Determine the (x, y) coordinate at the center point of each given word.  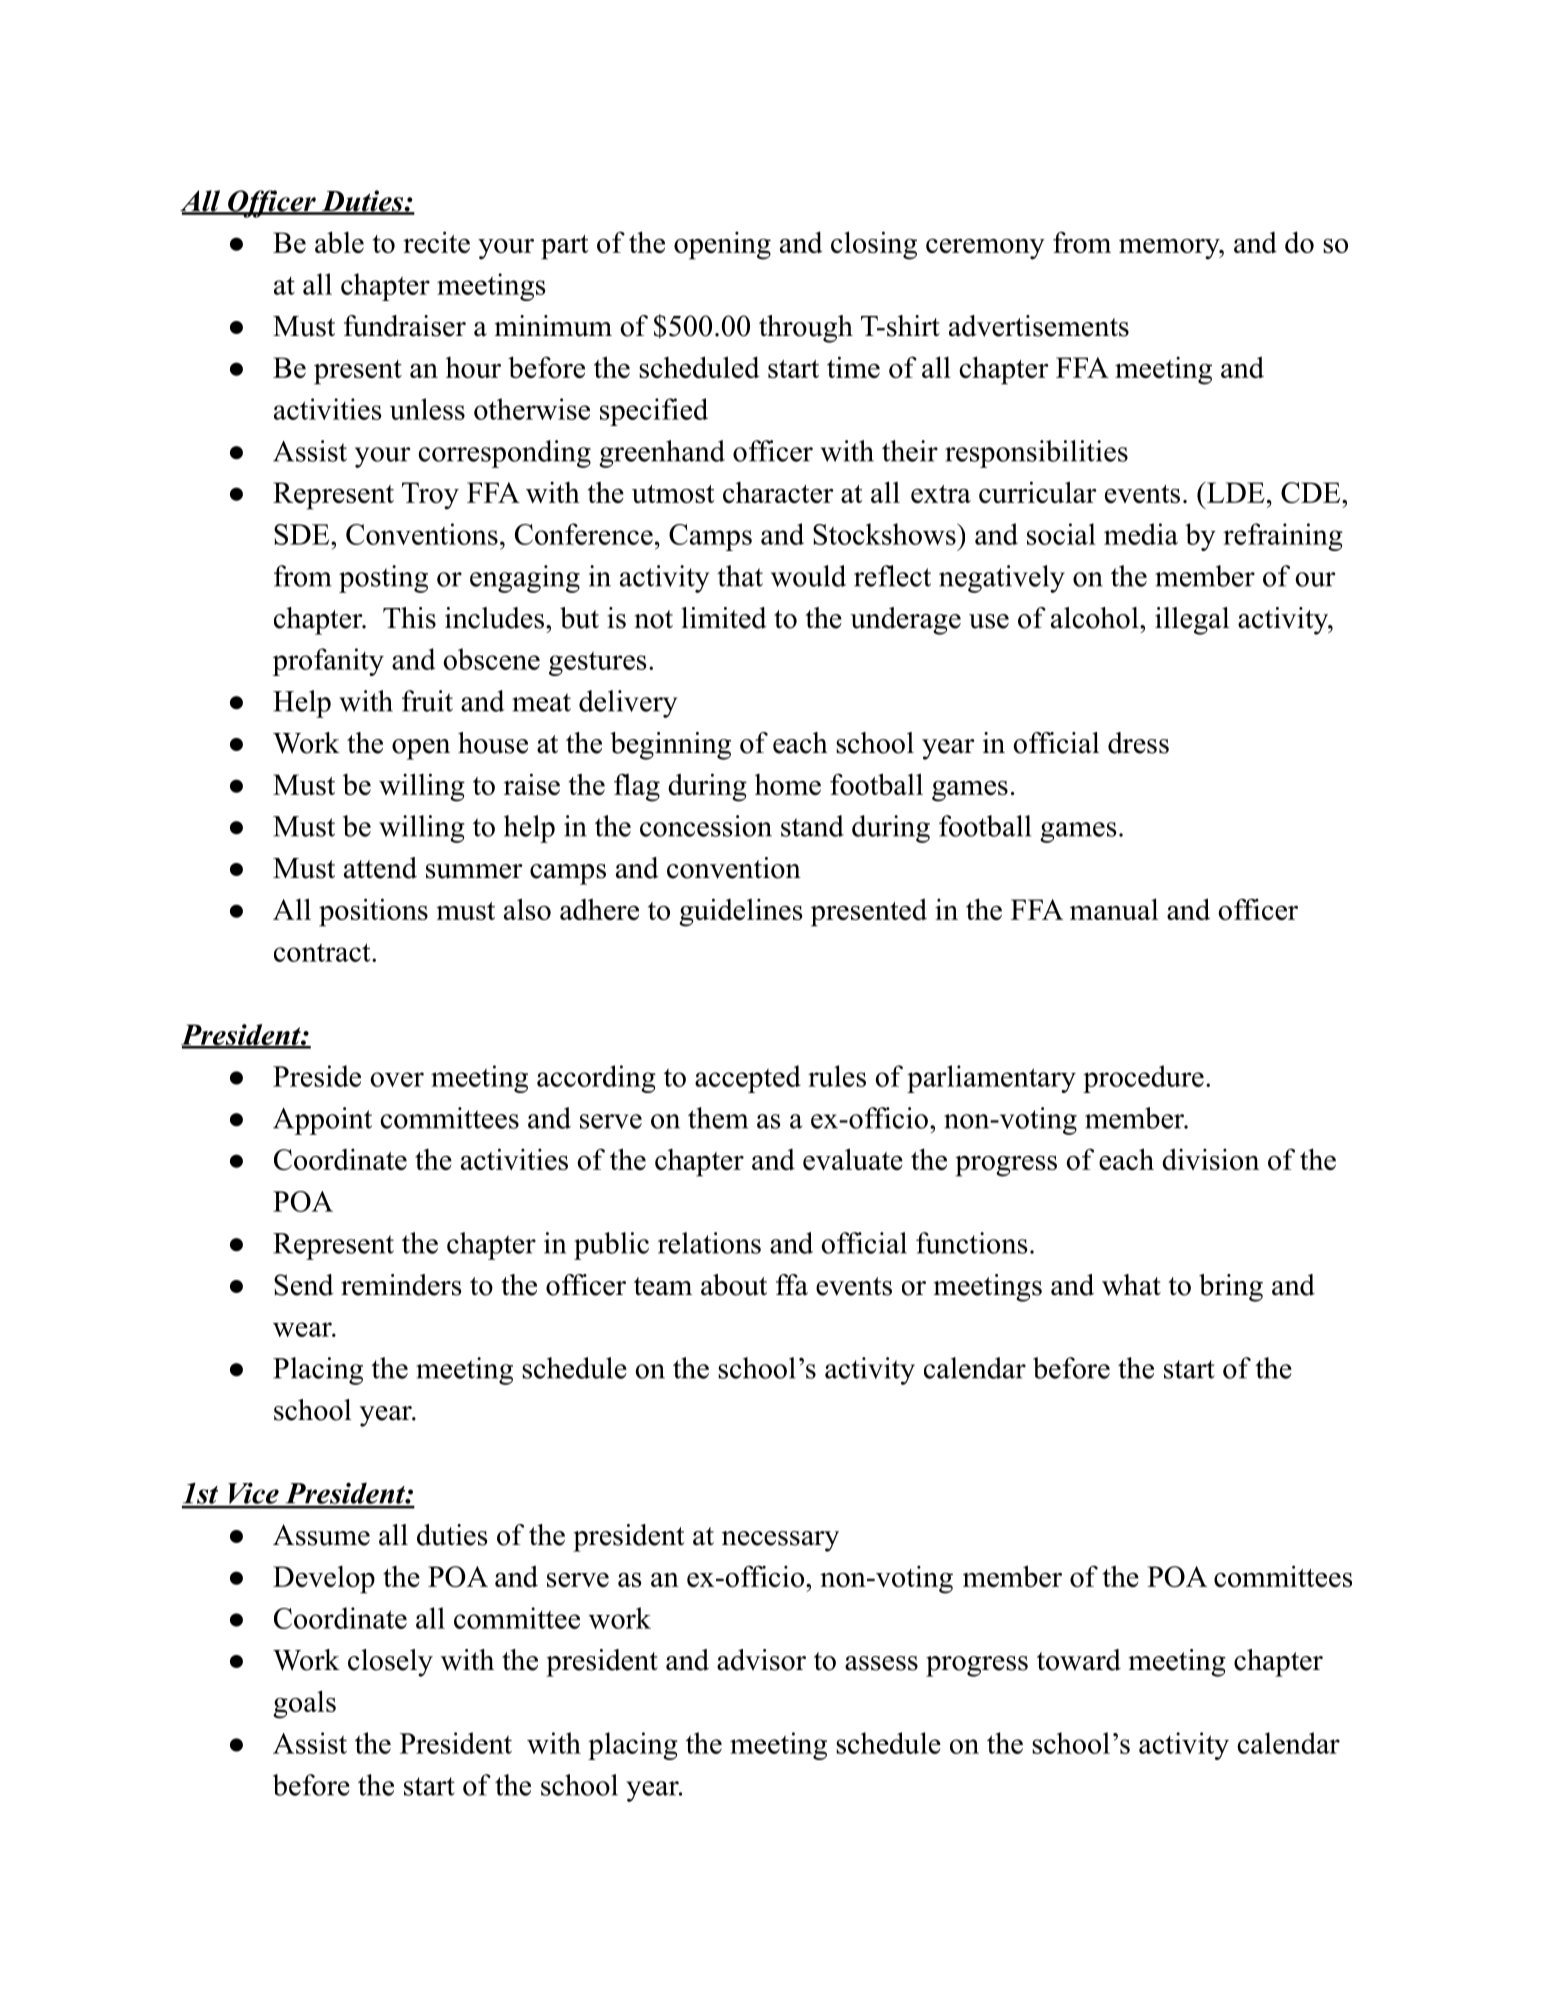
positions (373, 912)
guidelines (740, 912)
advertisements (1039, 326)
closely (390, 1663)
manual (1114, 909)
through (806, 329)
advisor (761, 1660)
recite (436, 242)
